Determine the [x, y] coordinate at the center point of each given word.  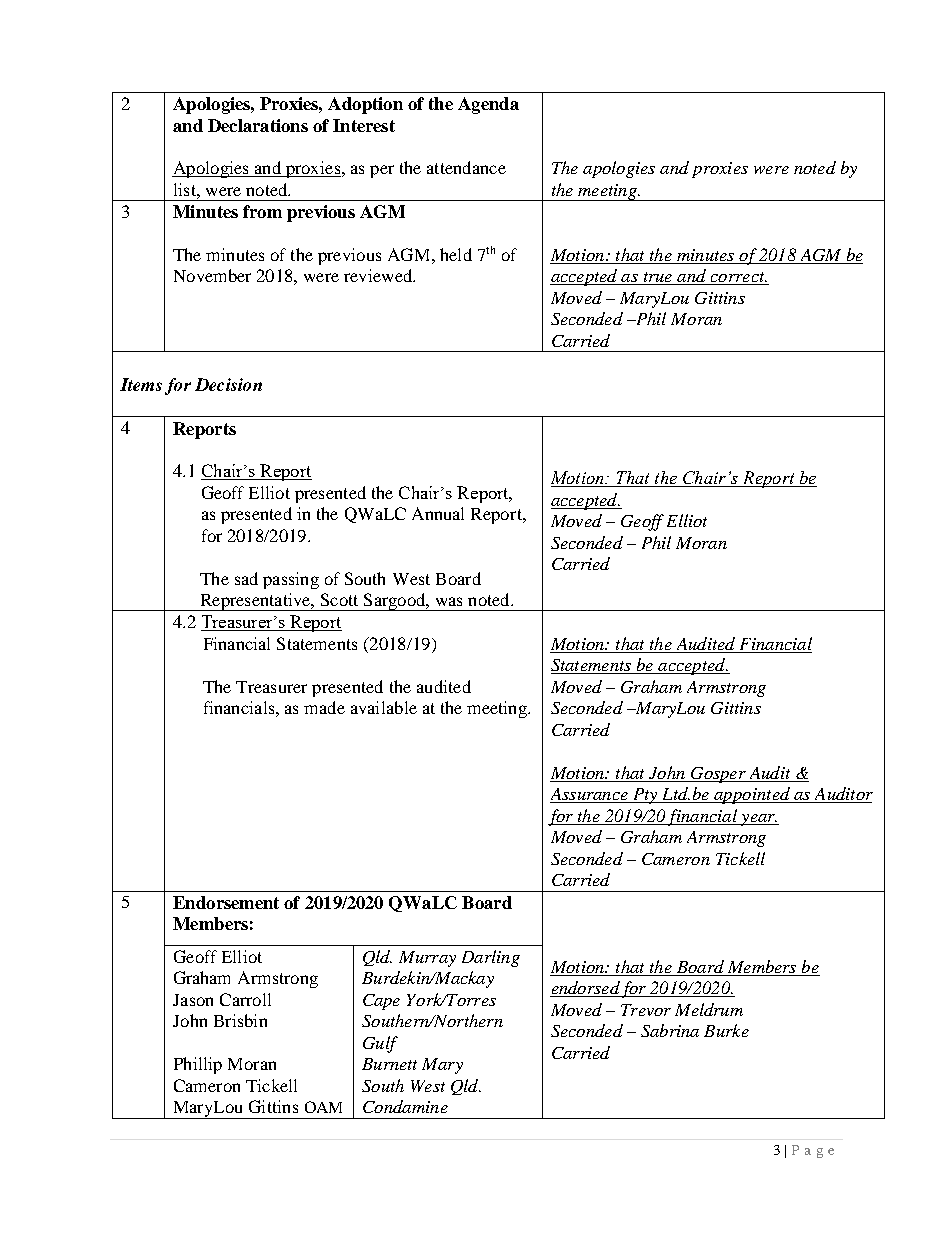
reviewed [379, 275]
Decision [228, 384]
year [757, 820]
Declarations [258, 125]
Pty [645, 796]
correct [737, 278]
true [658, 278]
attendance [466, 167]
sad [246, 578]
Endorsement [226, 902]
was [449, 601]
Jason [193, 1000]
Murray [427, 959]
